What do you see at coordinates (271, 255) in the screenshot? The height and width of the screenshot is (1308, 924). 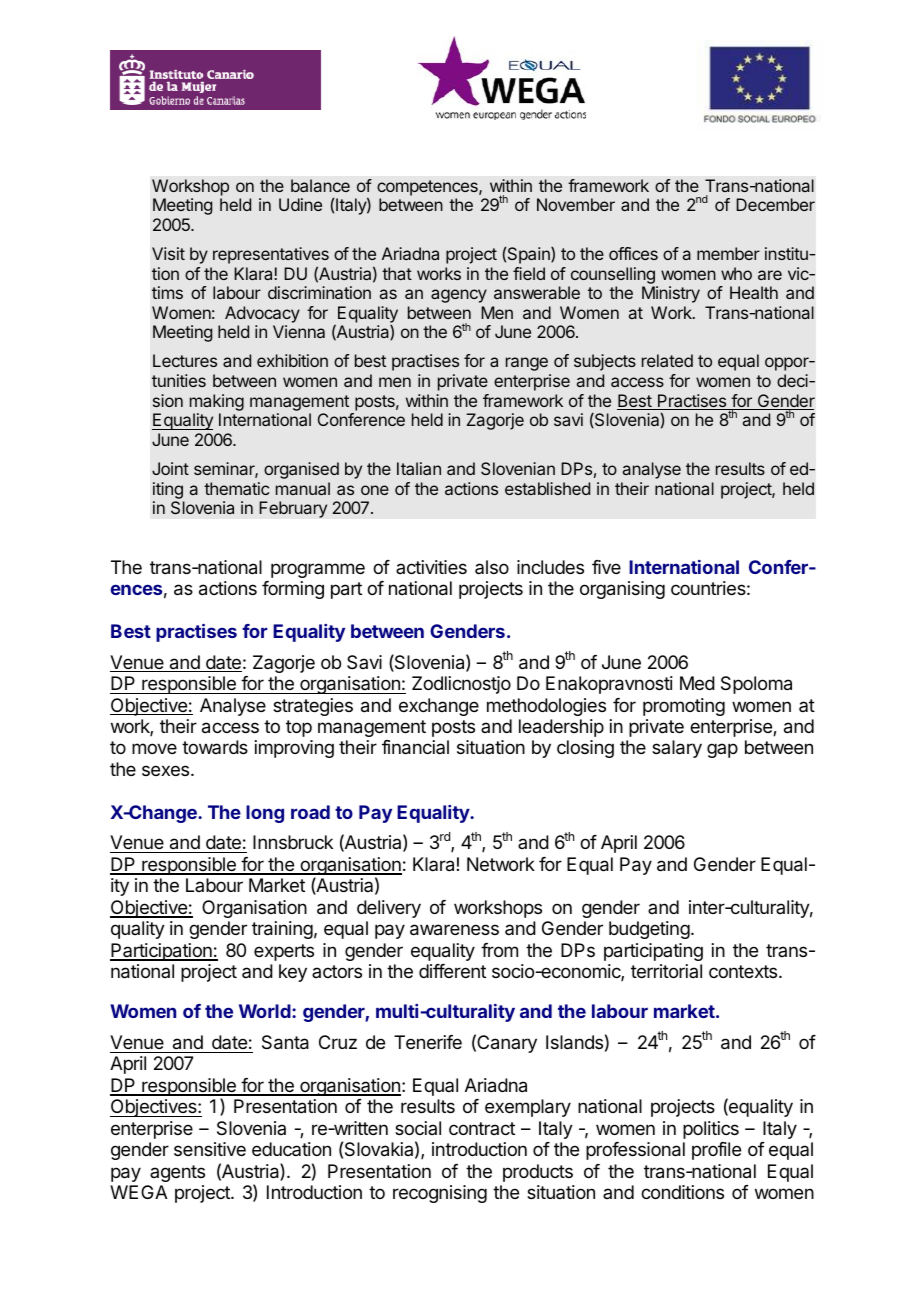 I see `representatives` at bounding box center [271, 255].
